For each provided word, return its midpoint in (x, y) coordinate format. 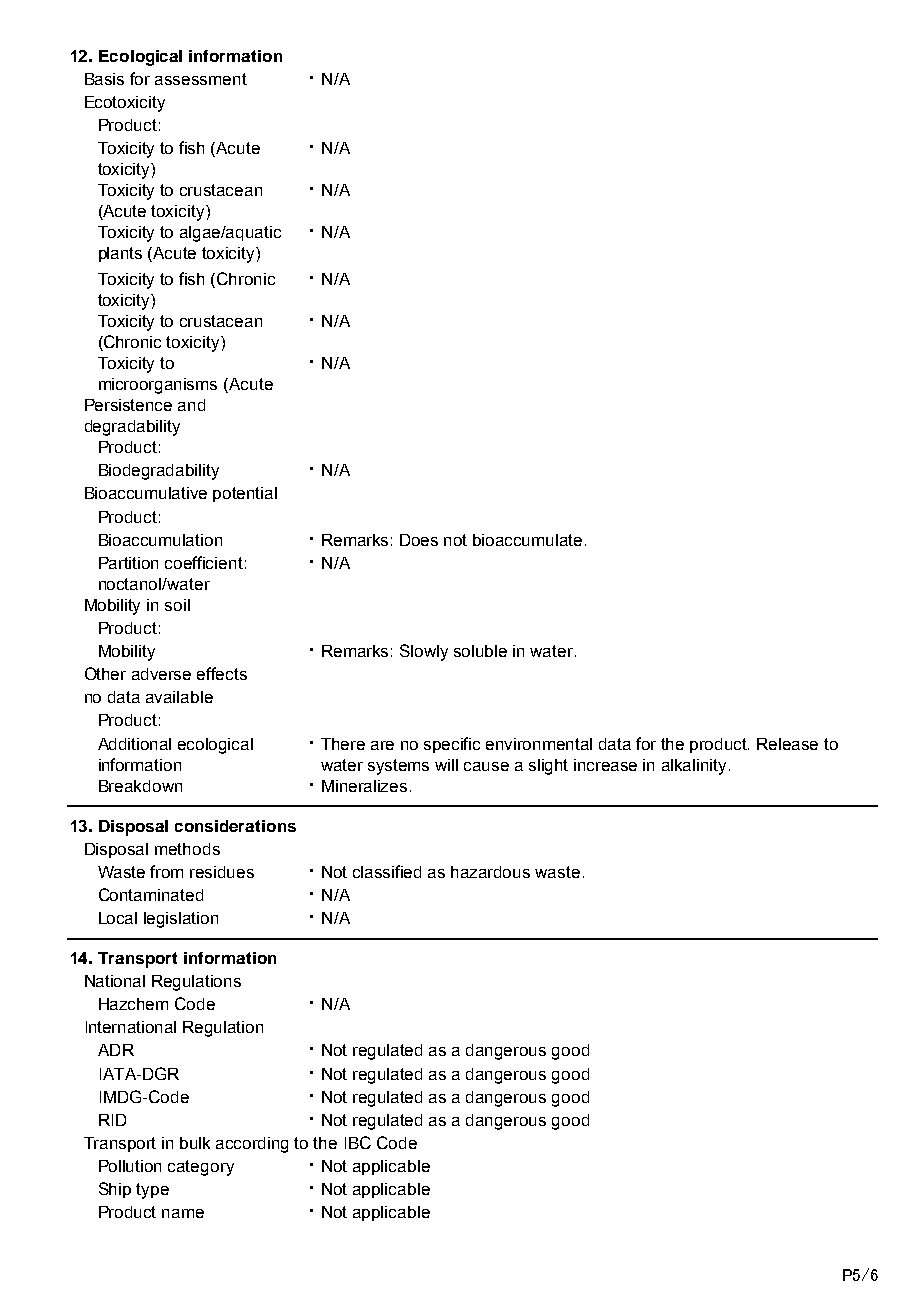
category (201, 1168)
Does (419, 540)
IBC (358, 1142)
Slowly (424, 652)
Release (787, 744)
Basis (104, 79)
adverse (161, 674)
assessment (201, 79)
